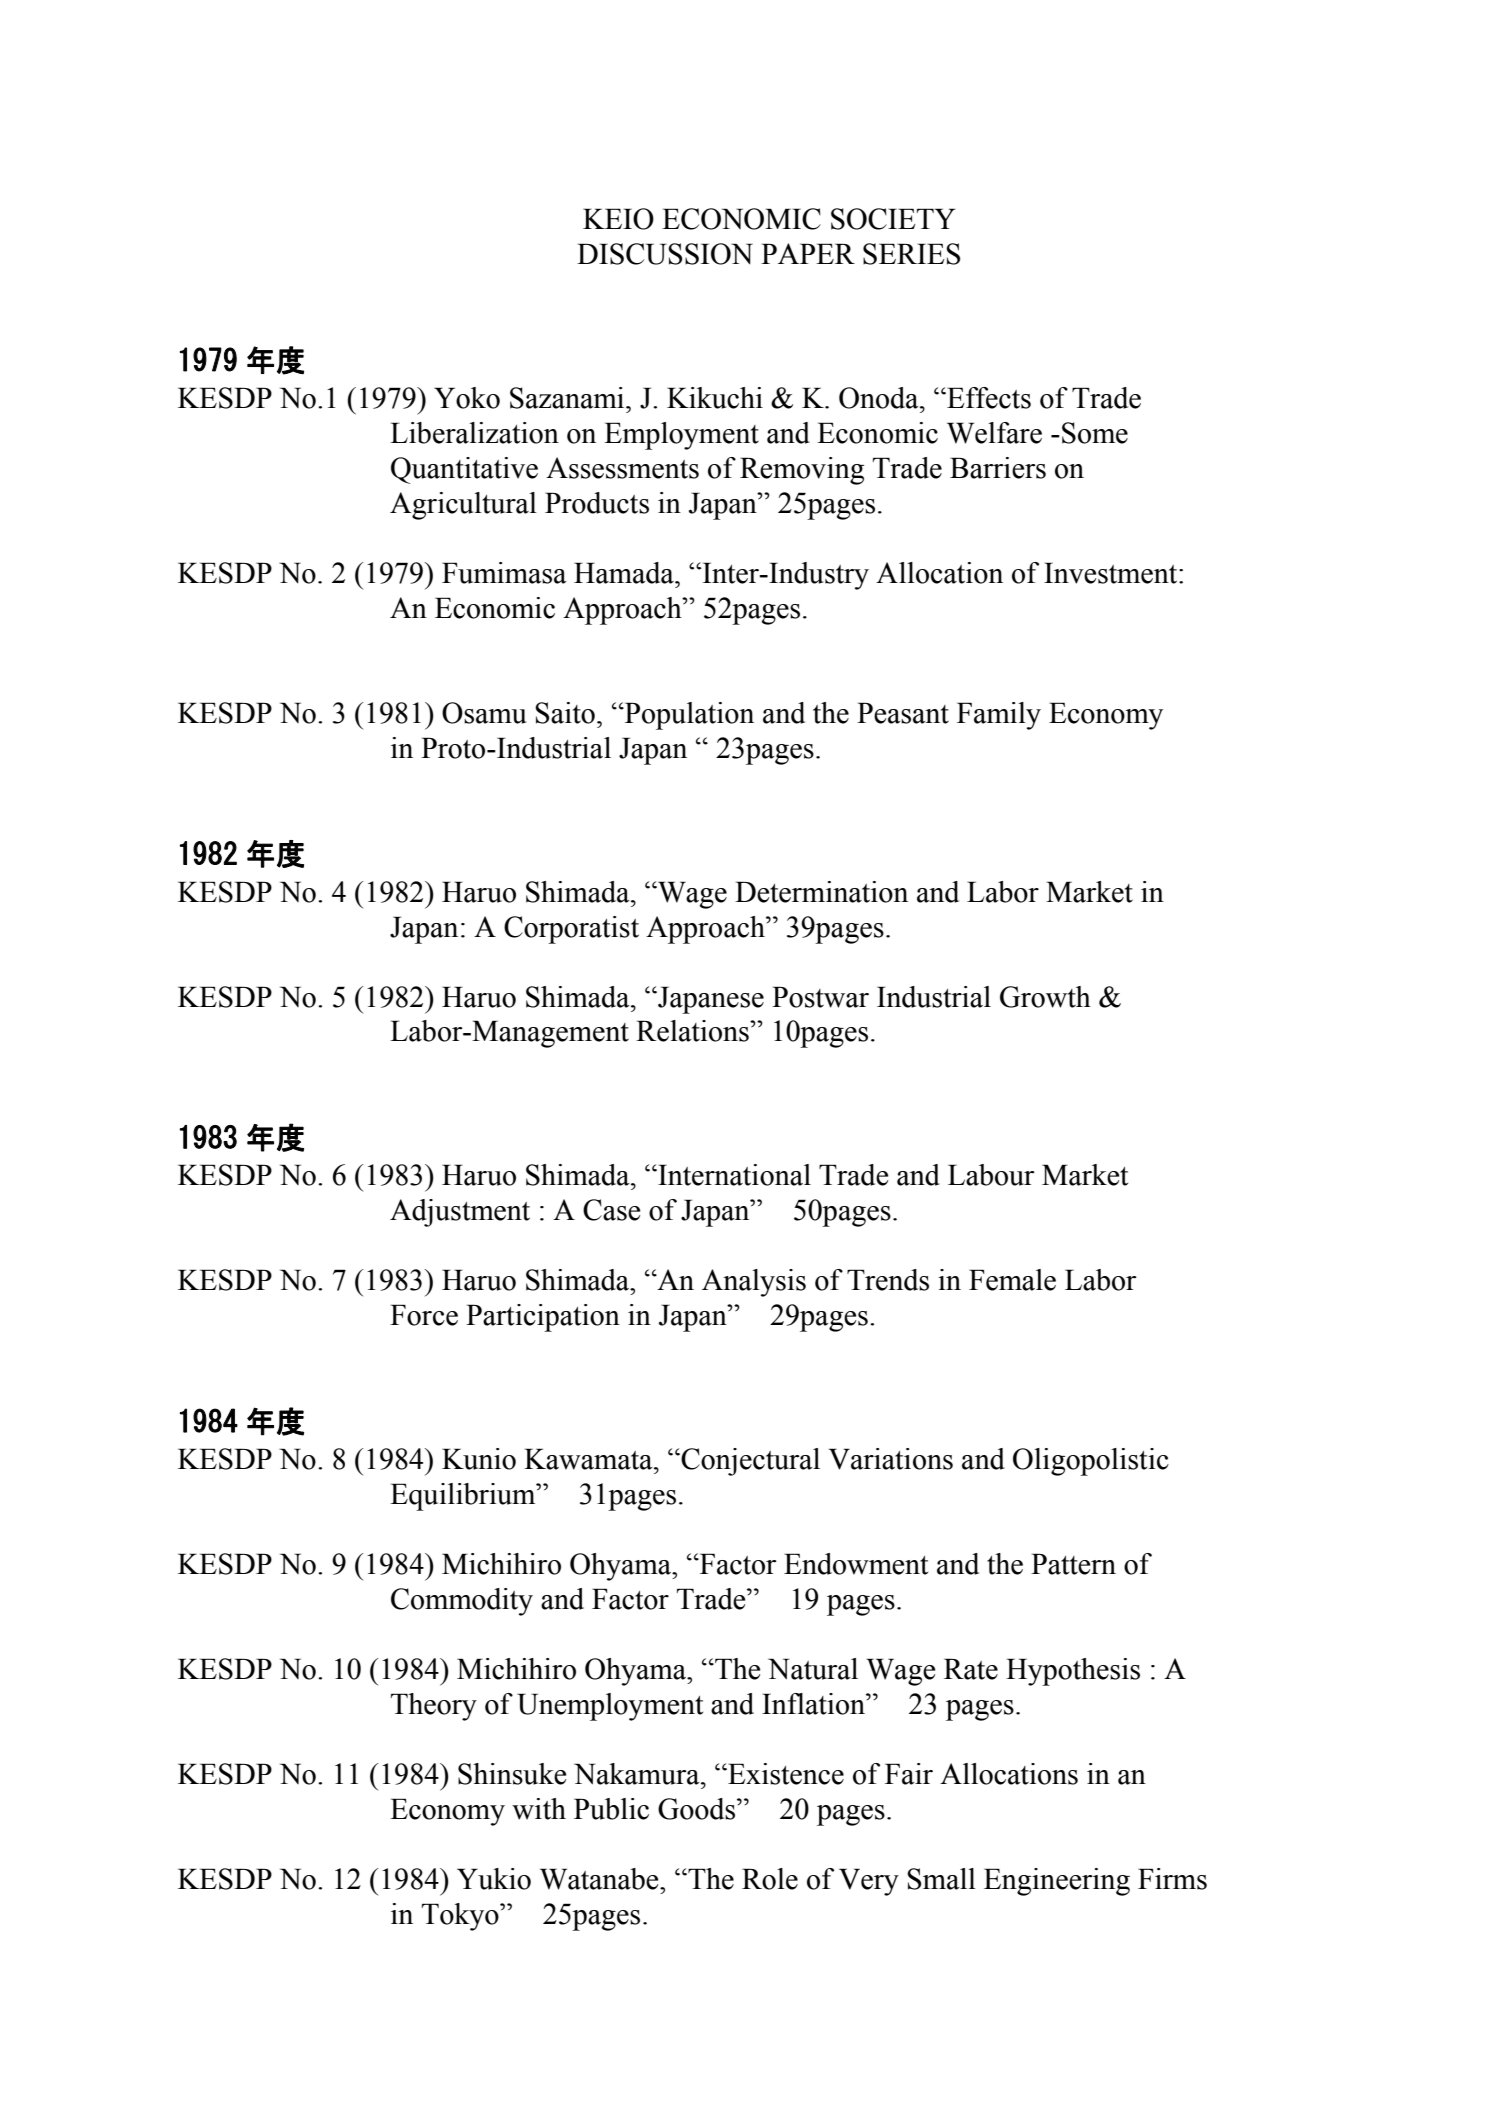 The height and width of the page is (2106, 1489). I want to click on Yoko, so click(467, 398).
